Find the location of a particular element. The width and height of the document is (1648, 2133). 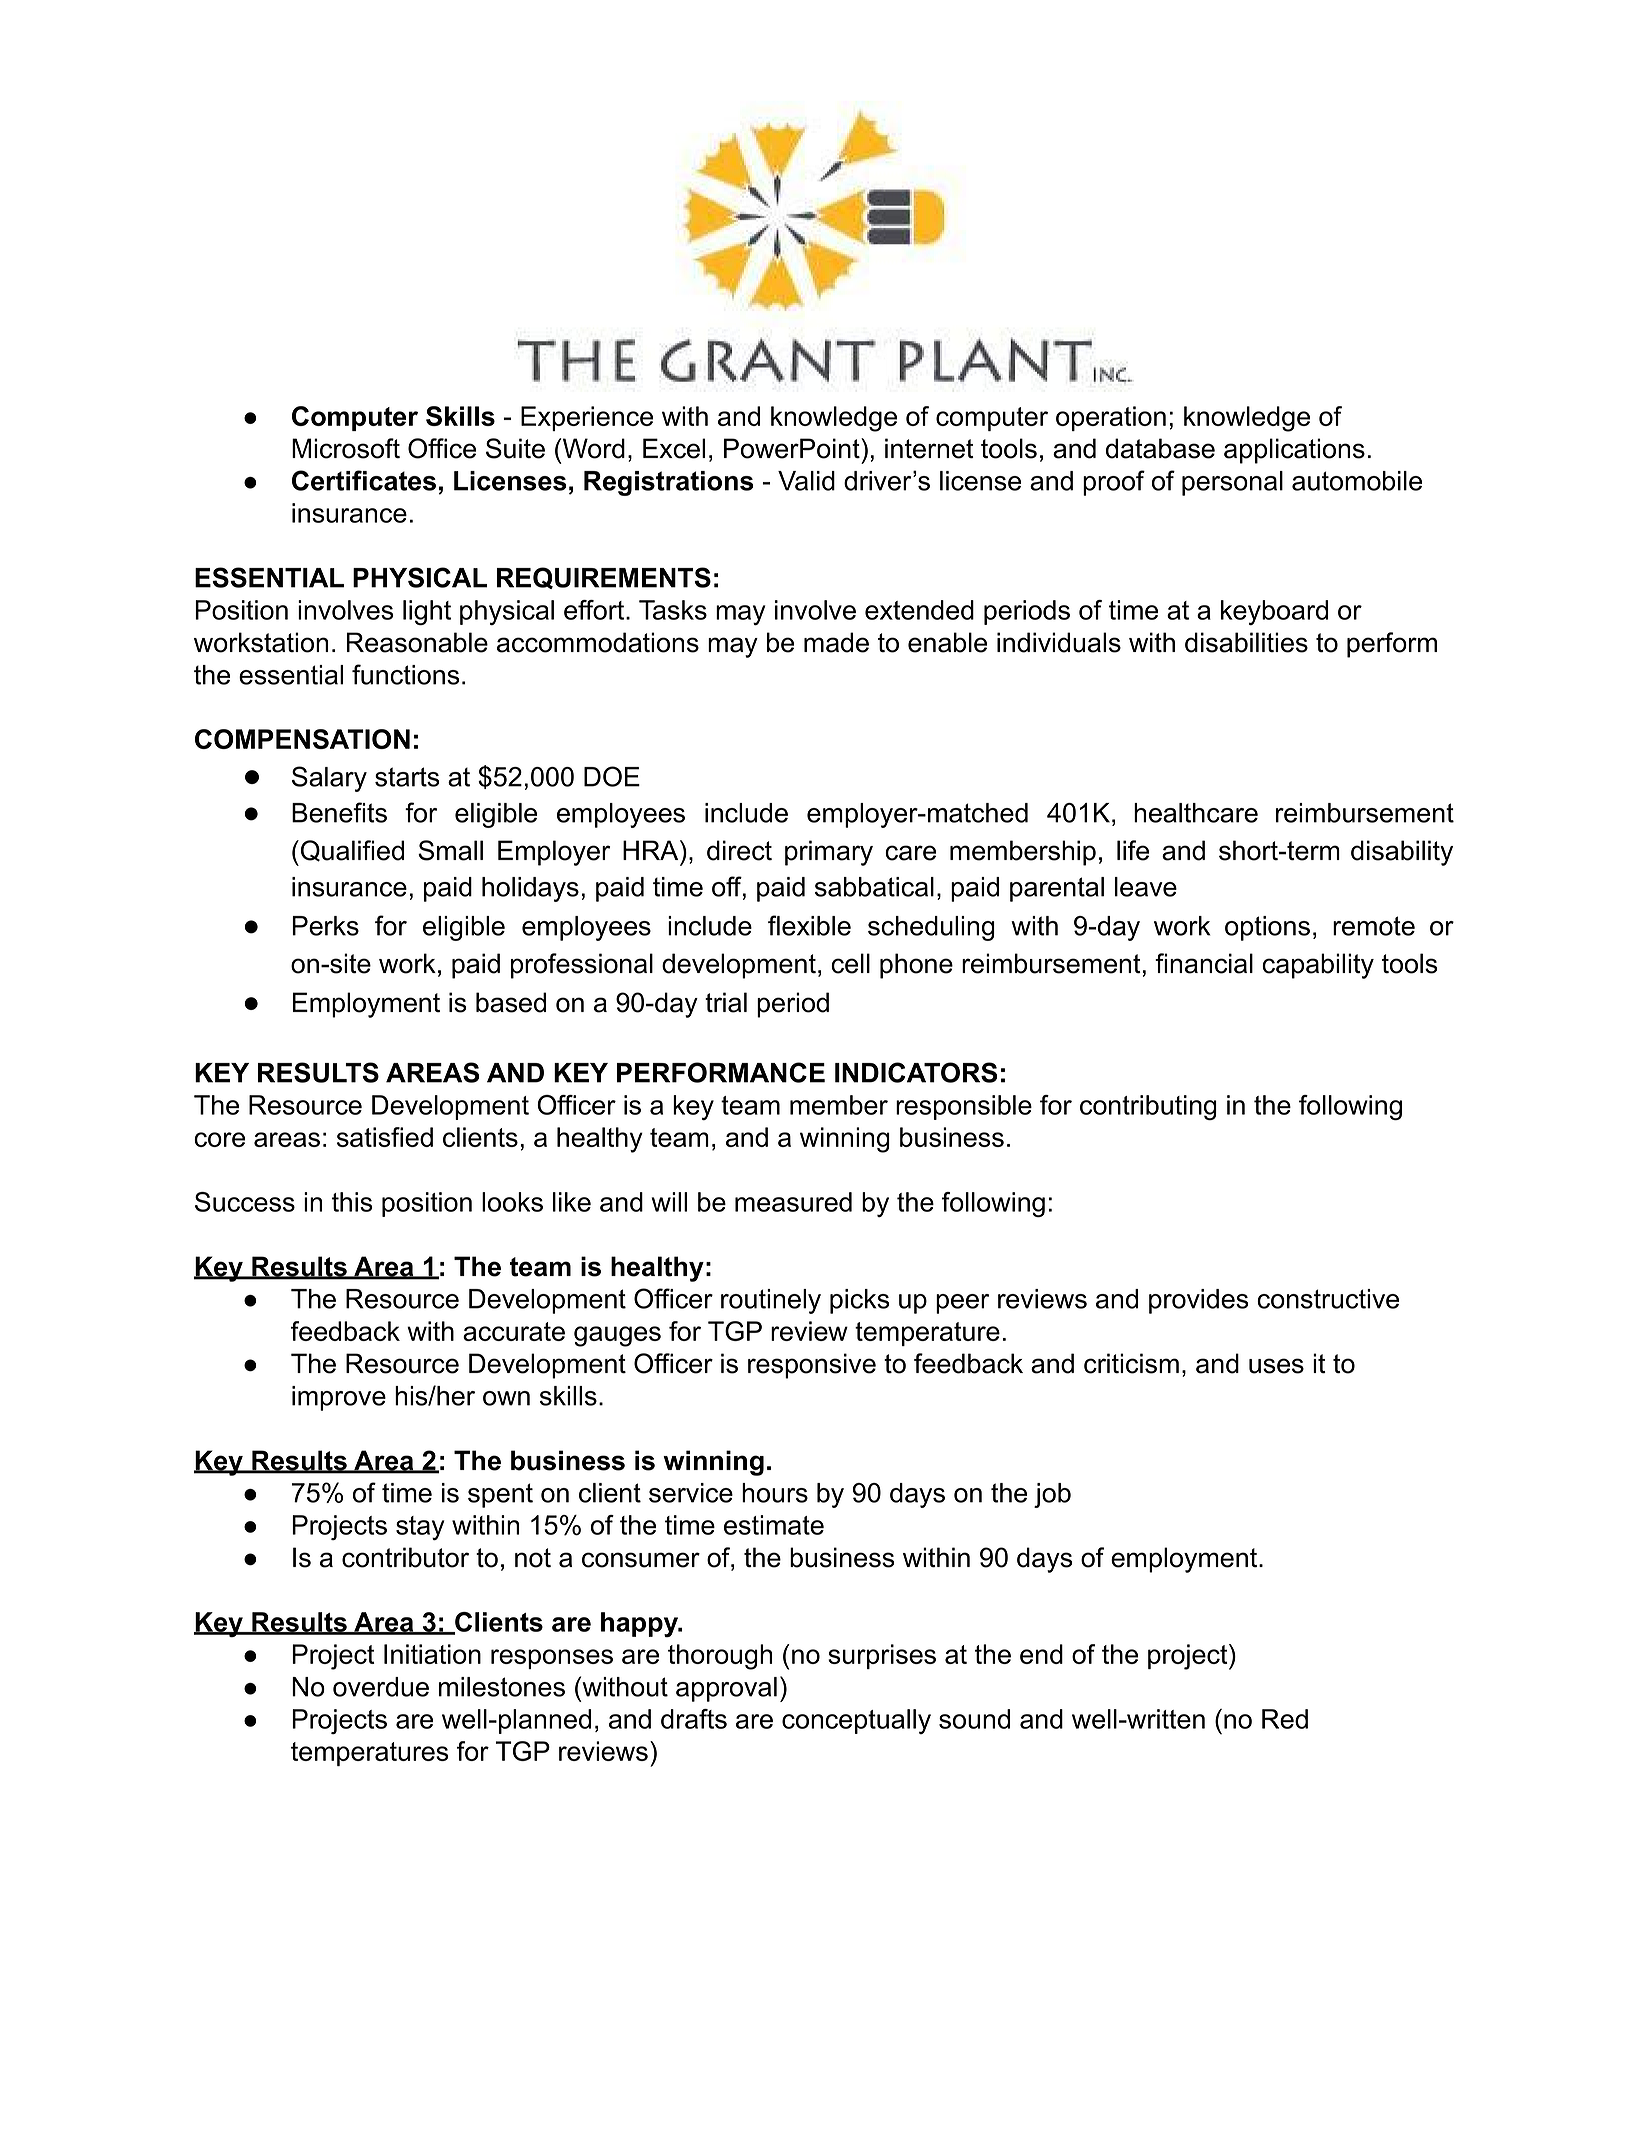

conceptually is located at coordinates (856, 1721).
